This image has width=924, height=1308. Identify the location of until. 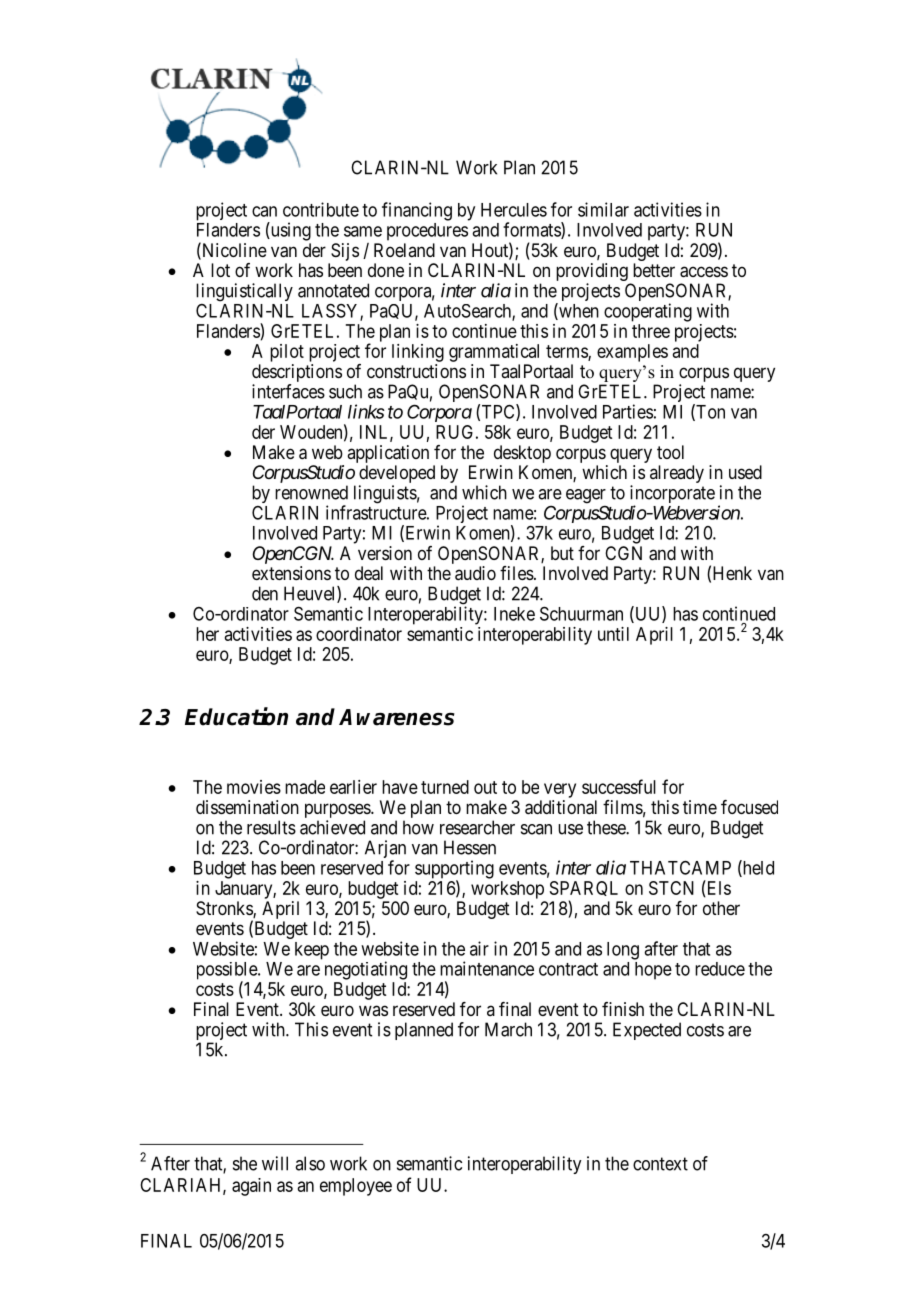
(613, 634).
